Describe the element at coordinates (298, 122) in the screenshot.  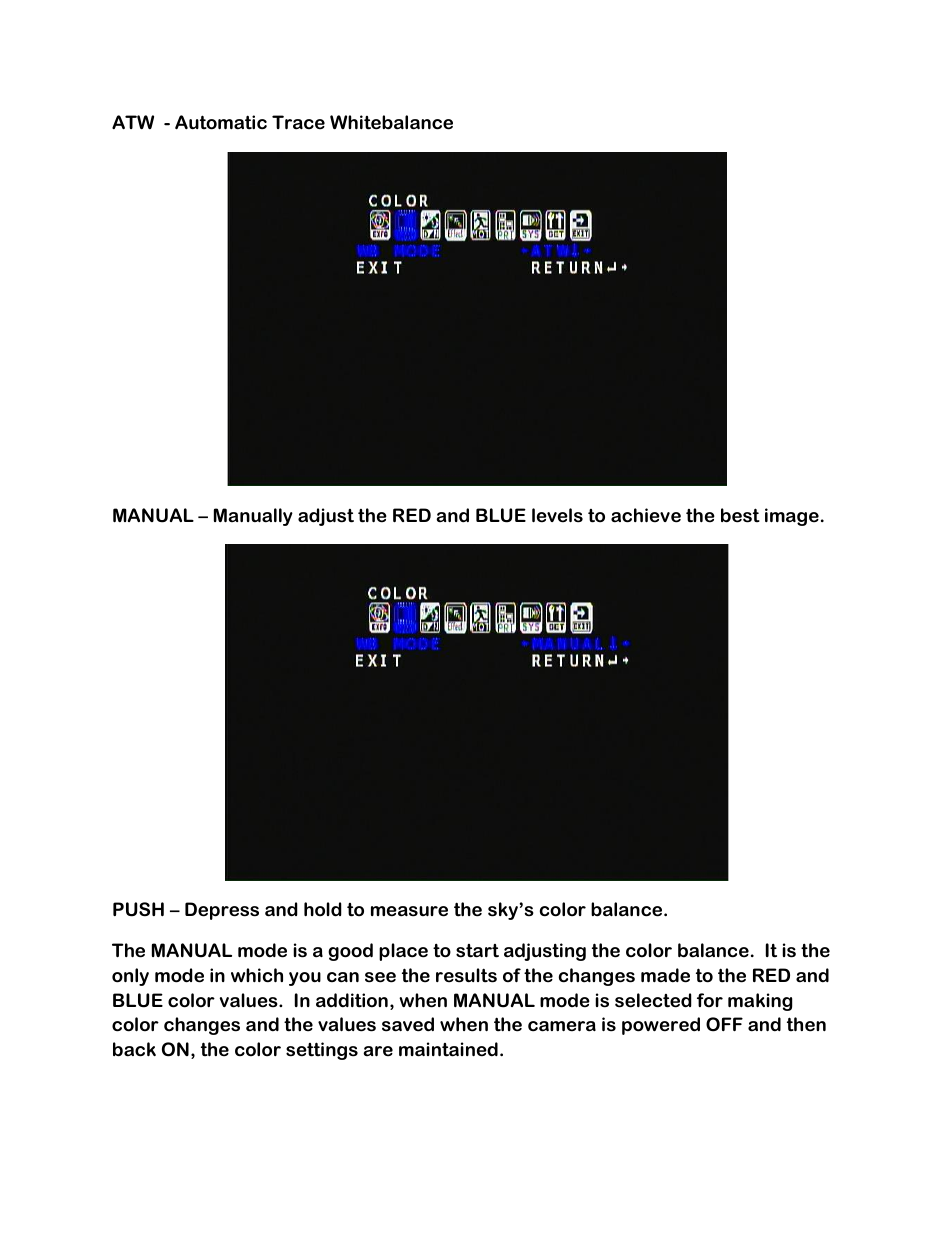
I see `Trace` at that location.
